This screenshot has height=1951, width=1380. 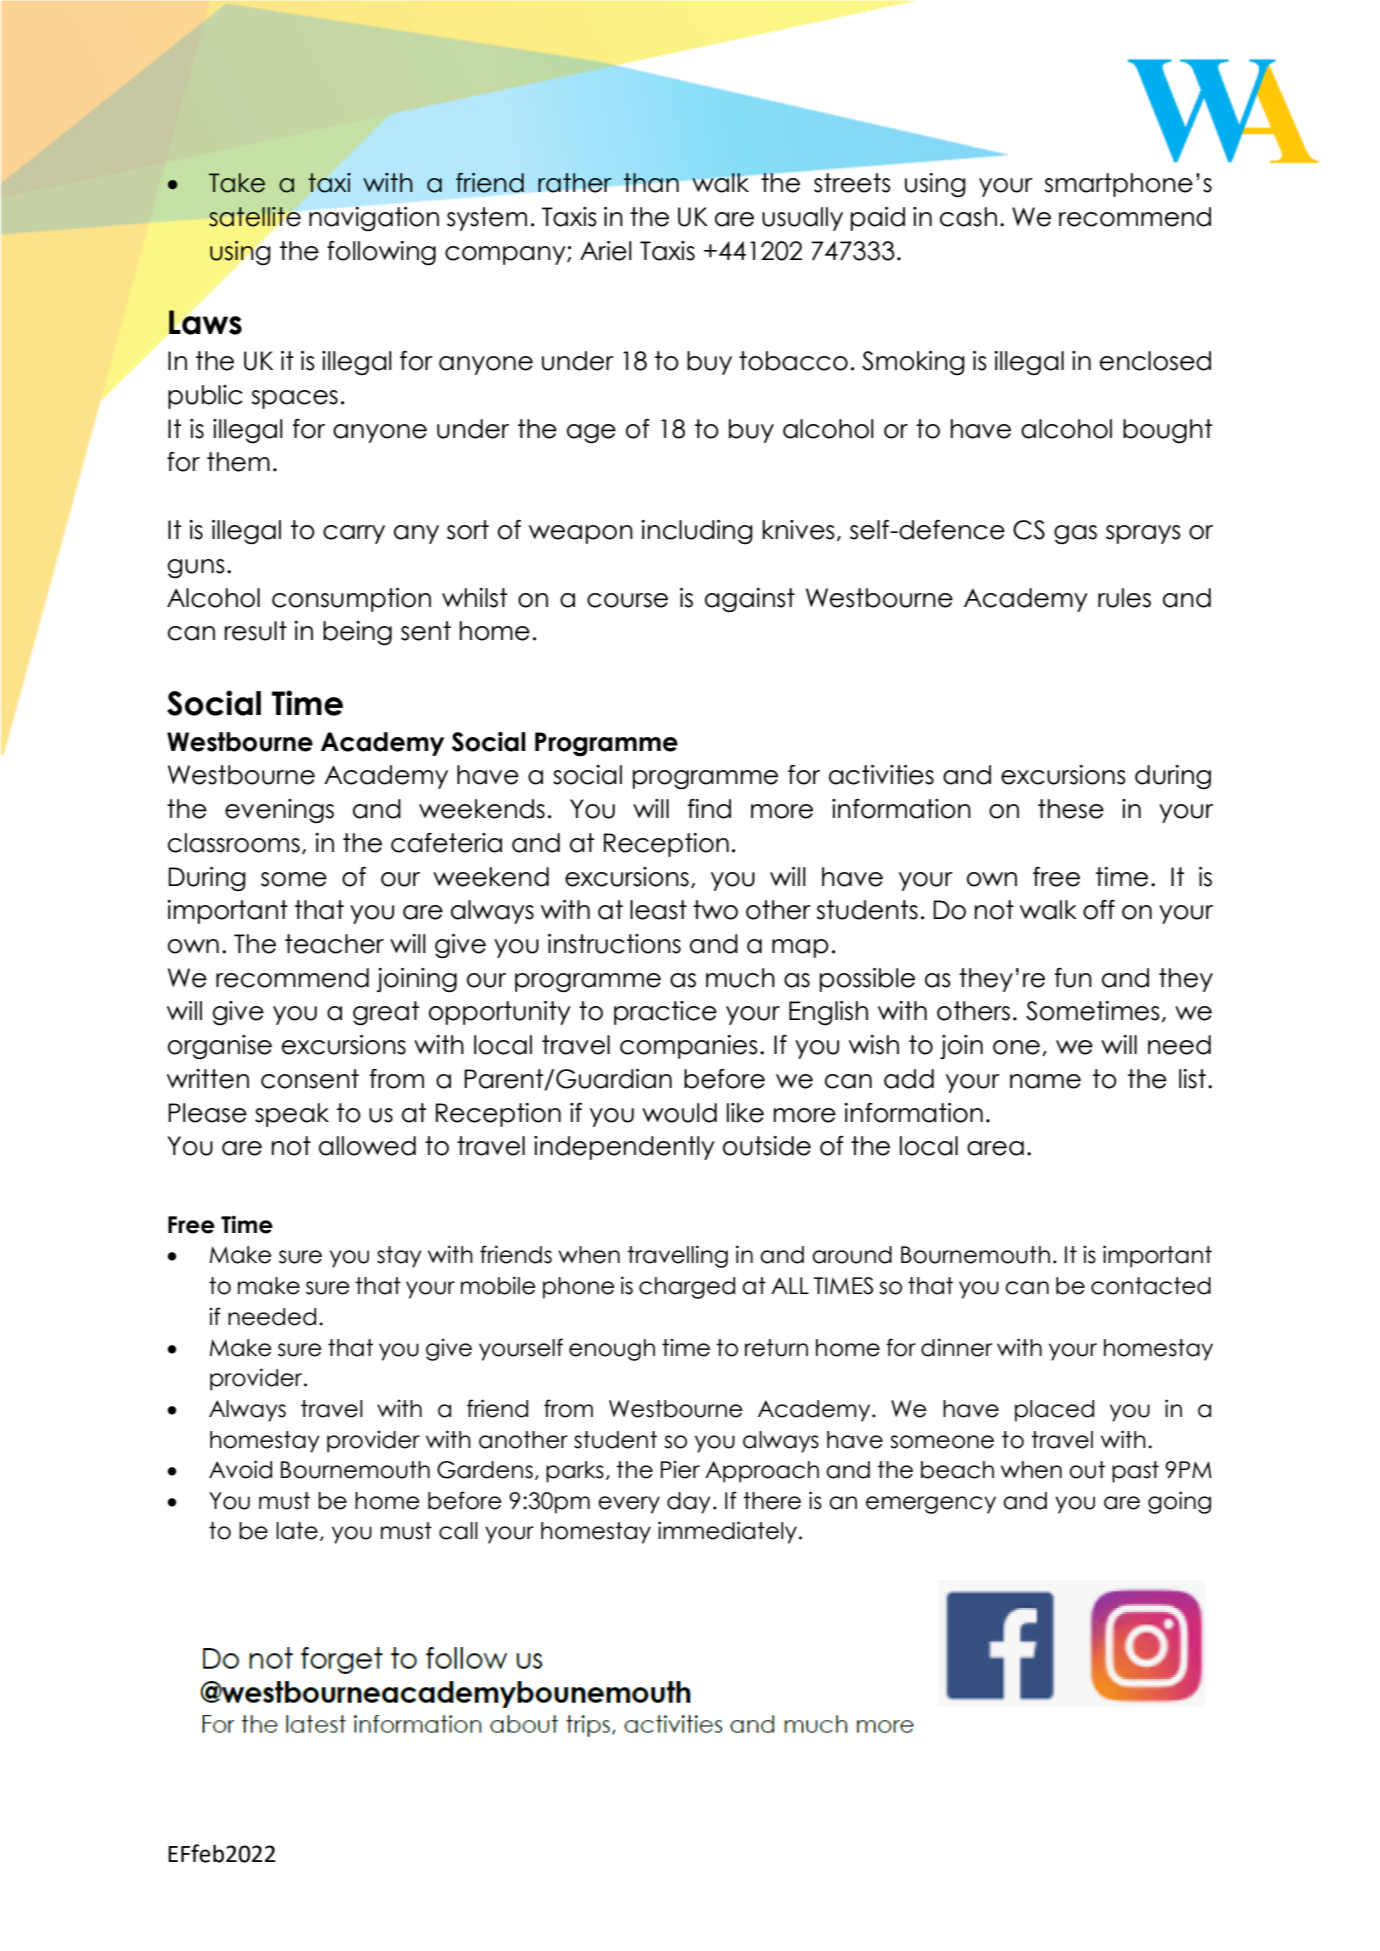 What do you see at coordinates (1135, 1472) in the screenshot?
I see `past` at bounding box center [1135, 1472].
